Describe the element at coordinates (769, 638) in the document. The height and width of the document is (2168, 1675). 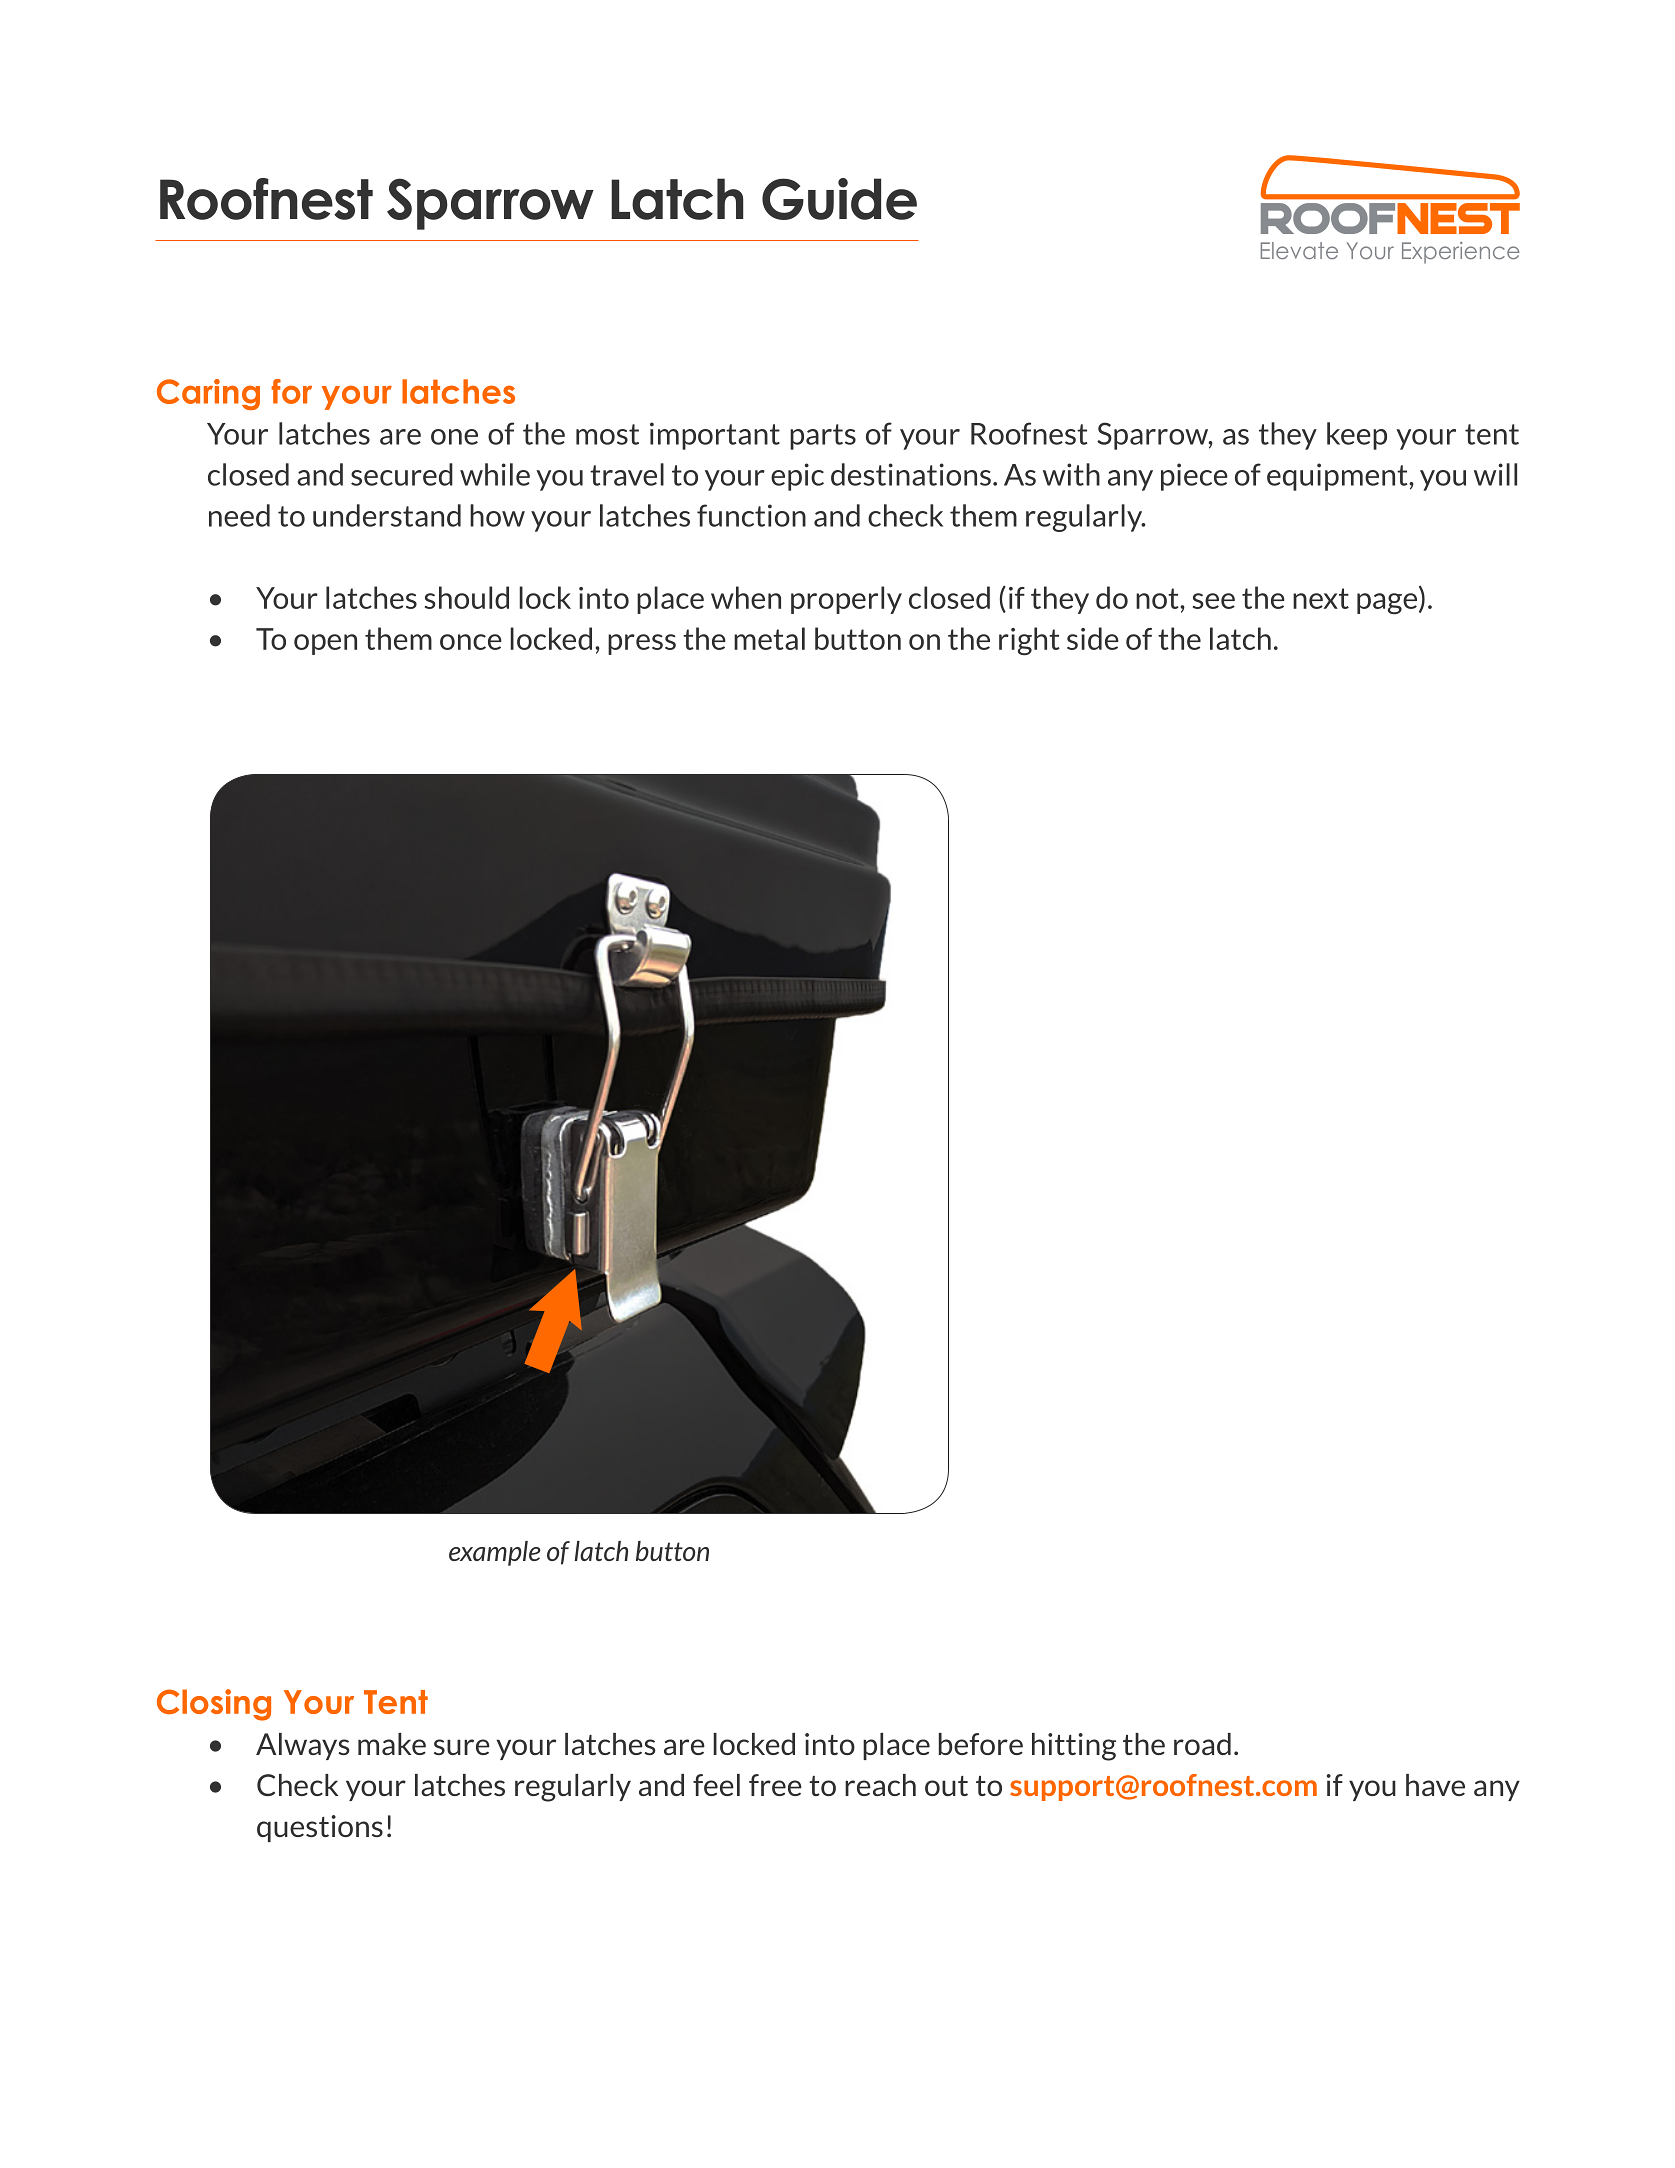
I see `metal` at that location.
